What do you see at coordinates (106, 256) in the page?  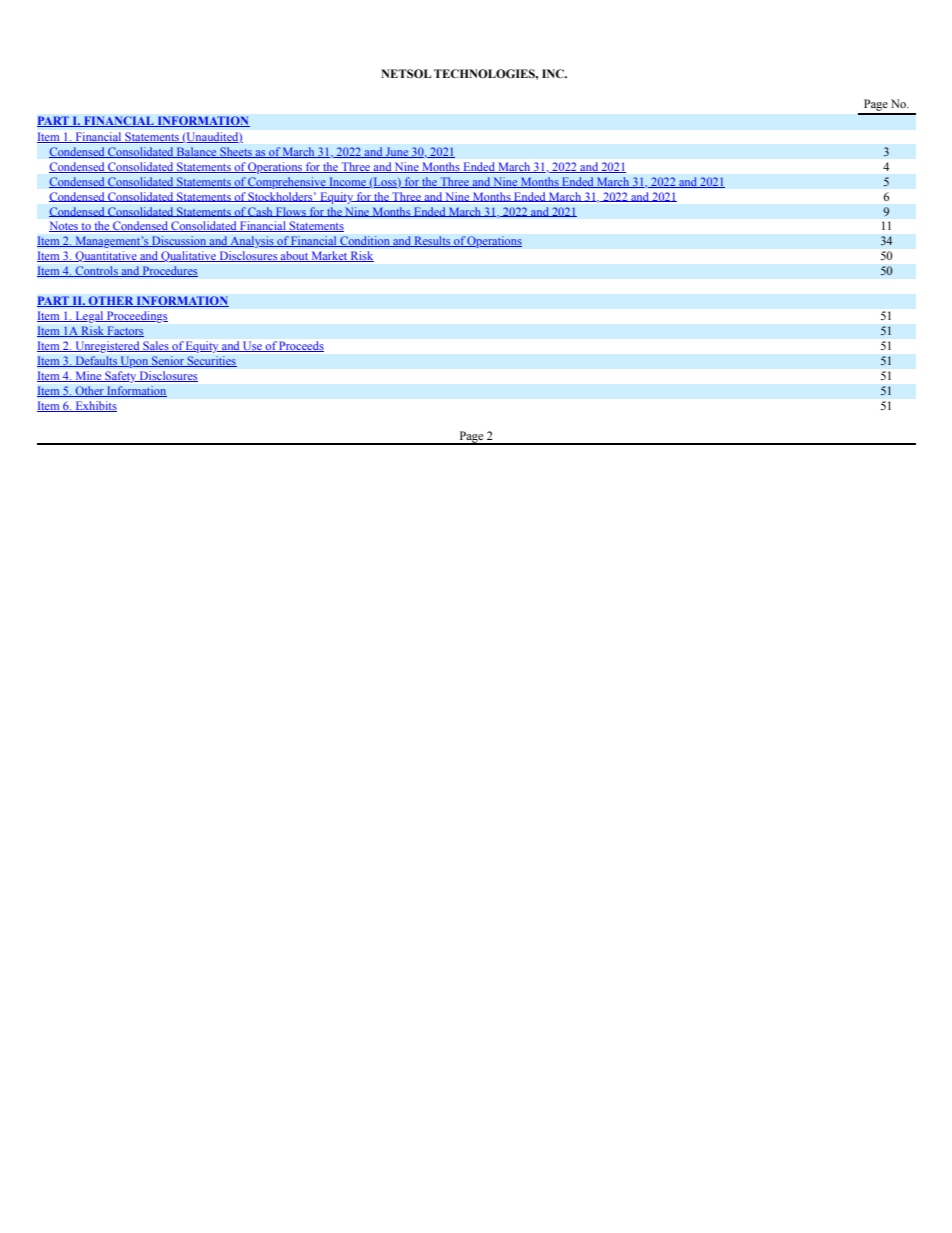 I see `Quantitative` at bounding box center [106, 256].
